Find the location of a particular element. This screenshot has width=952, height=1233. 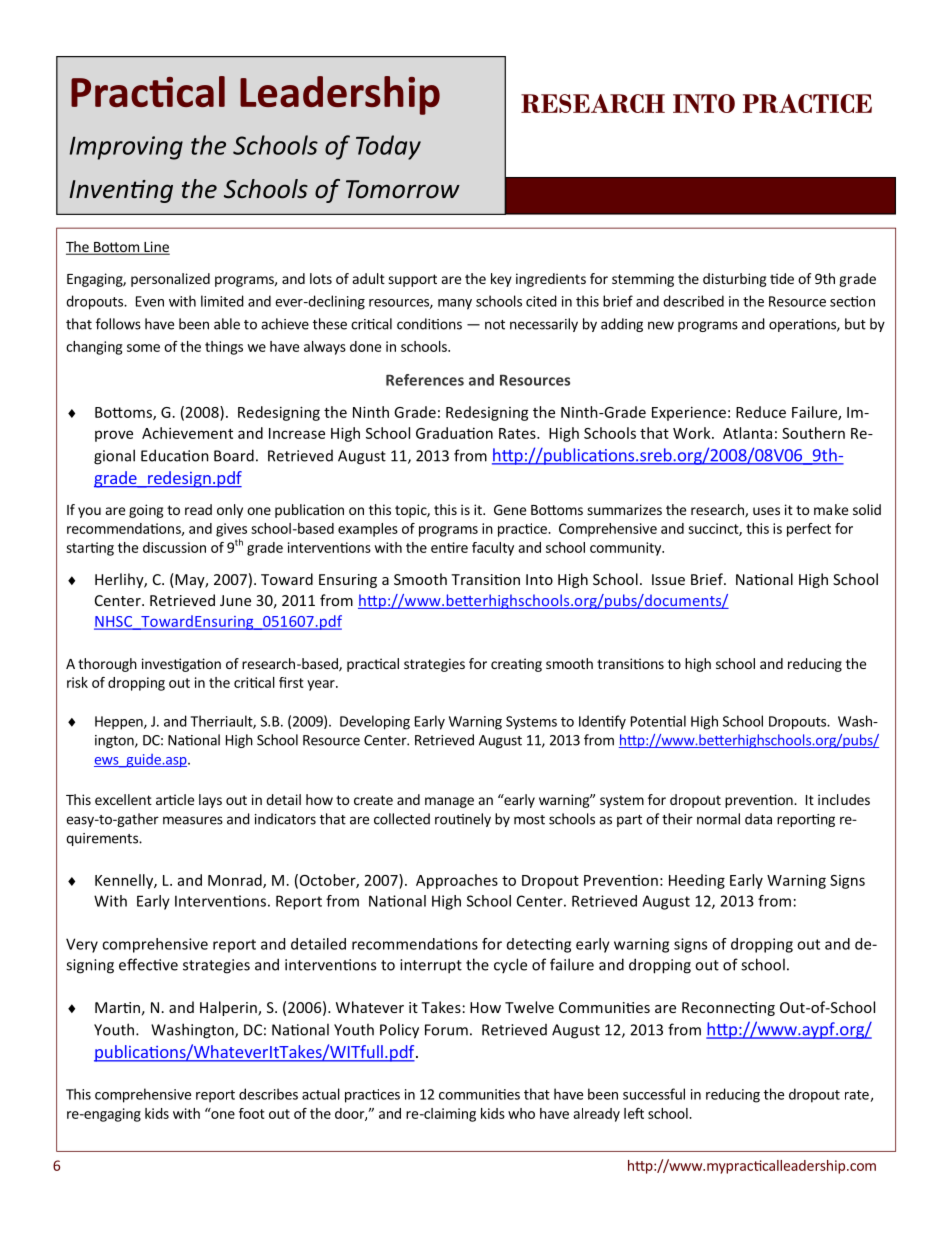

investigation is located at coordinates (181, 665).
